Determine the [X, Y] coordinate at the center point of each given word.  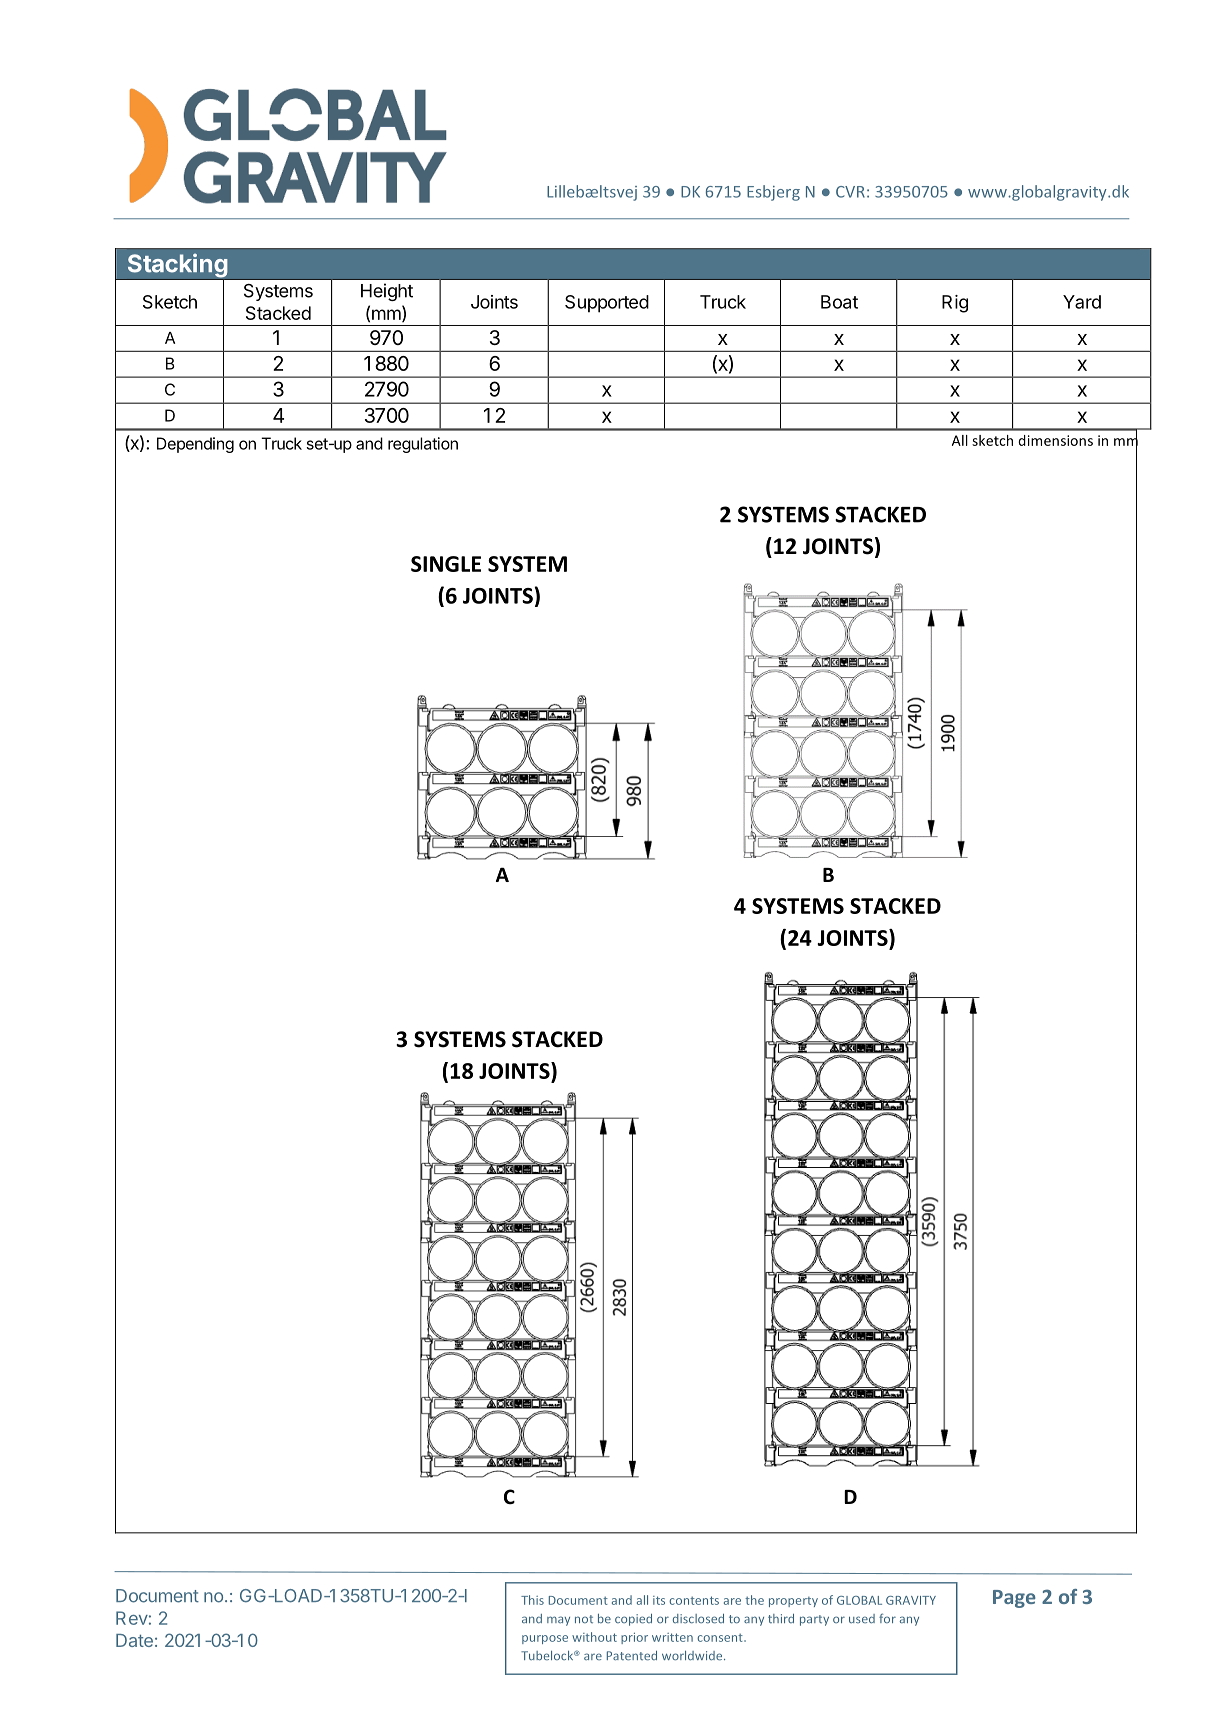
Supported [607, 304]
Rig [955, 304]
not [584, 1619]
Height [387, 292]
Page [1014, 1599]
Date [134, 1640]
